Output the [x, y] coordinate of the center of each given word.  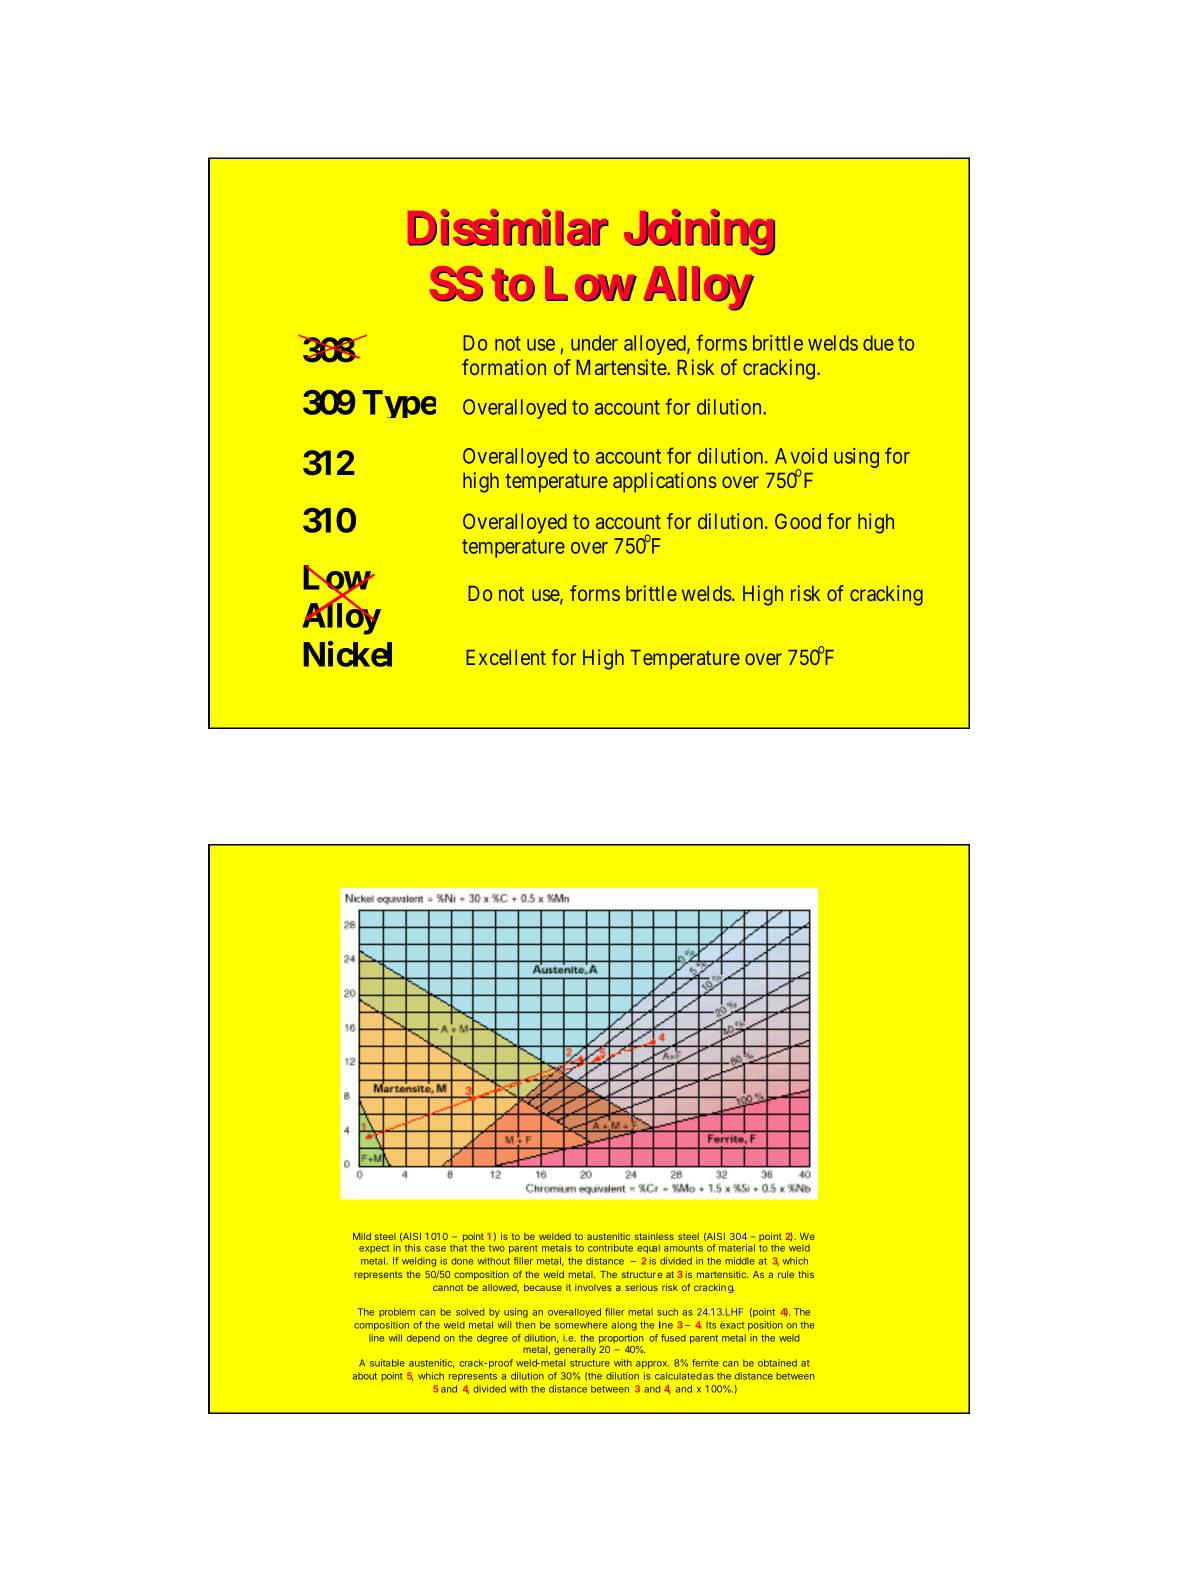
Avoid [801, 456]
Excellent [506, 657]
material [737, 1248]
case [435, 1249]
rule [786, 1274]
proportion [621, 1339]
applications [665, 482]
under [594, 343]
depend [423, 1339]
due [878, 343]
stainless [654, 1236]
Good [798, 521]
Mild [362, 1236]
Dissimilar [508, 229]
